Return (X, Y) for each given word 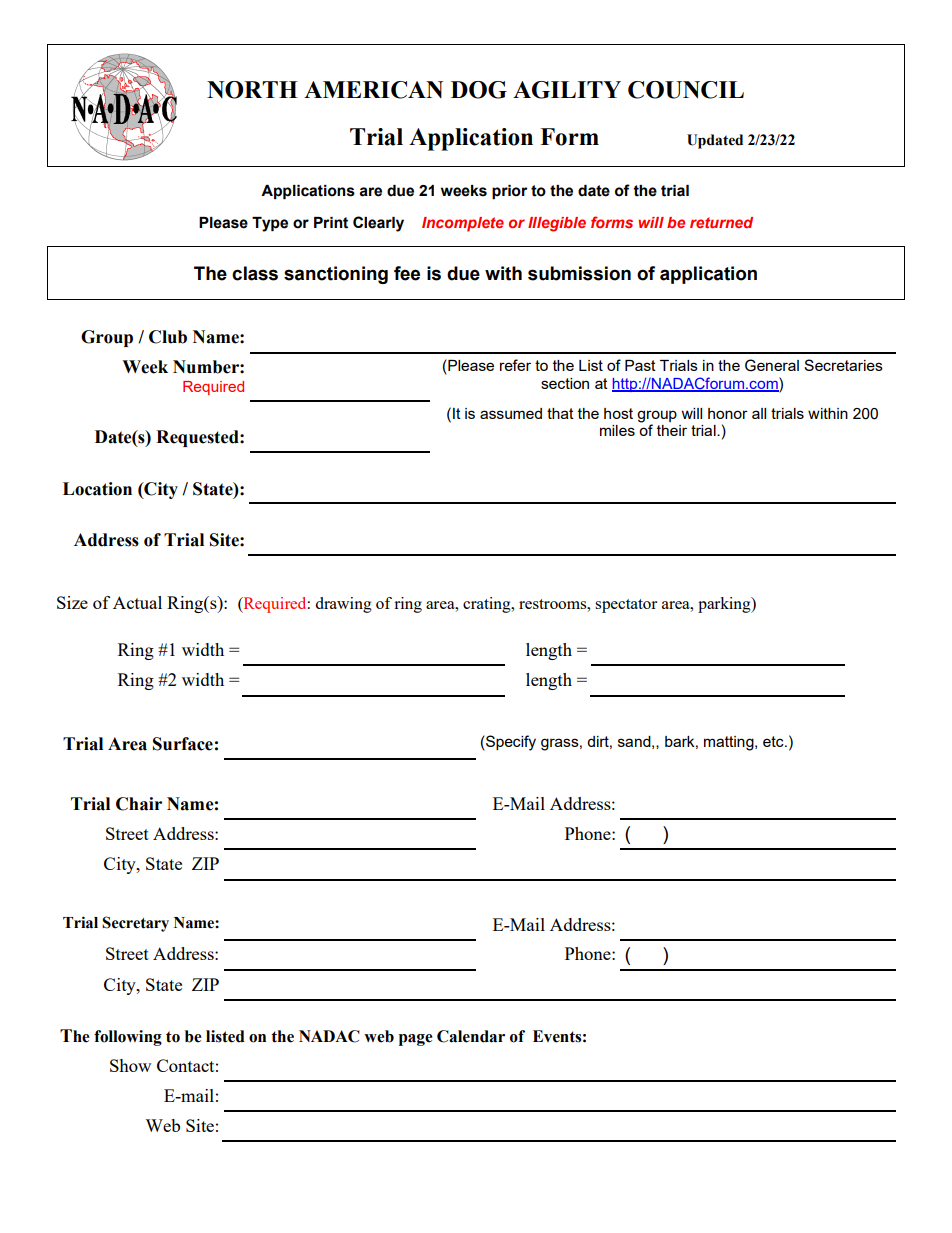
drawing (343, 605)
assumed (511, 413)
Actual (137, 602)
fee (407, 273)
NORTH (252, 90)
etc (774, 741)
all (759, 413)
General (772, 365)
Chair (139, 804)
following (128, 1038)
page (416, 1040)
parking (725, 605)
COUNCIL (686, 90)
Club (168, 337)
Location (97, 489)
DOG (479, 90)
